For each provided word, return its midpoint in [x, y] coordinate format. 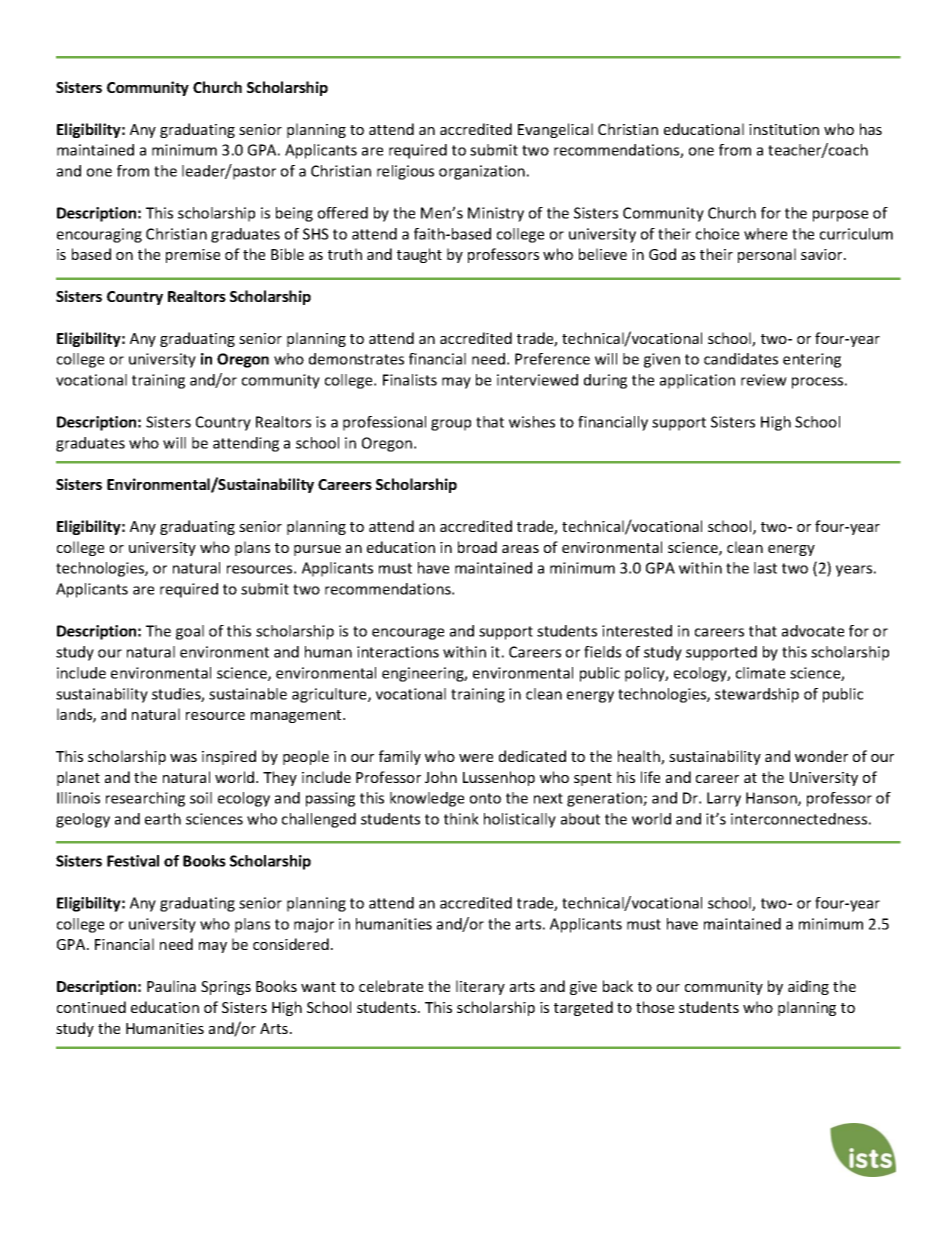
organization [482, 172]
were [476, 758]
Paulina [171, 986]
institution [784, 129]
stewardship [757, 695]
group [451, 425]
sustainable [248, 694]
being [294, 214]
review [764, 380]
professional [384, 423]
